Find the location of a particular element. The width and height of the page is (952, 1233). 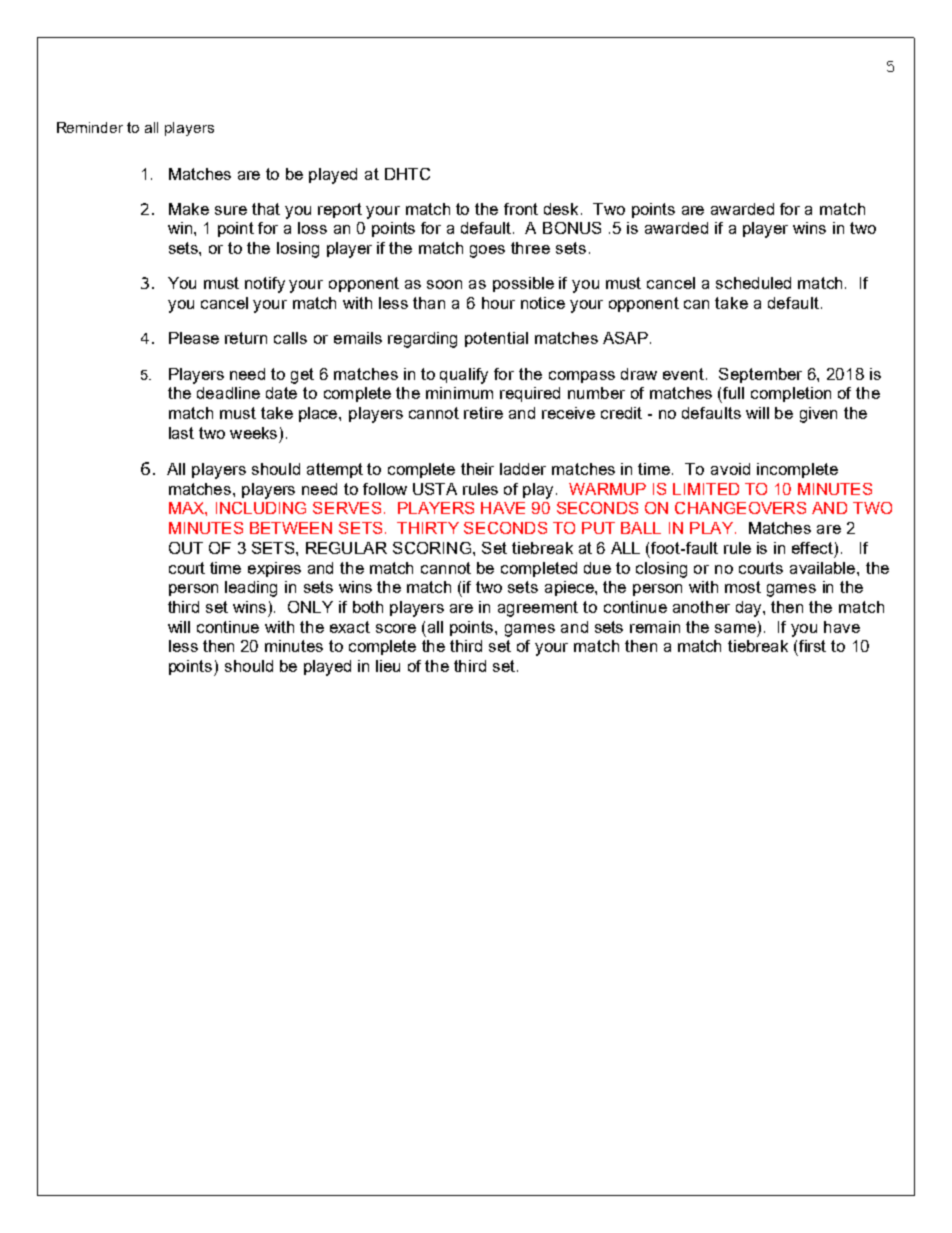

Reminder is located at coordinates (90, 127).
